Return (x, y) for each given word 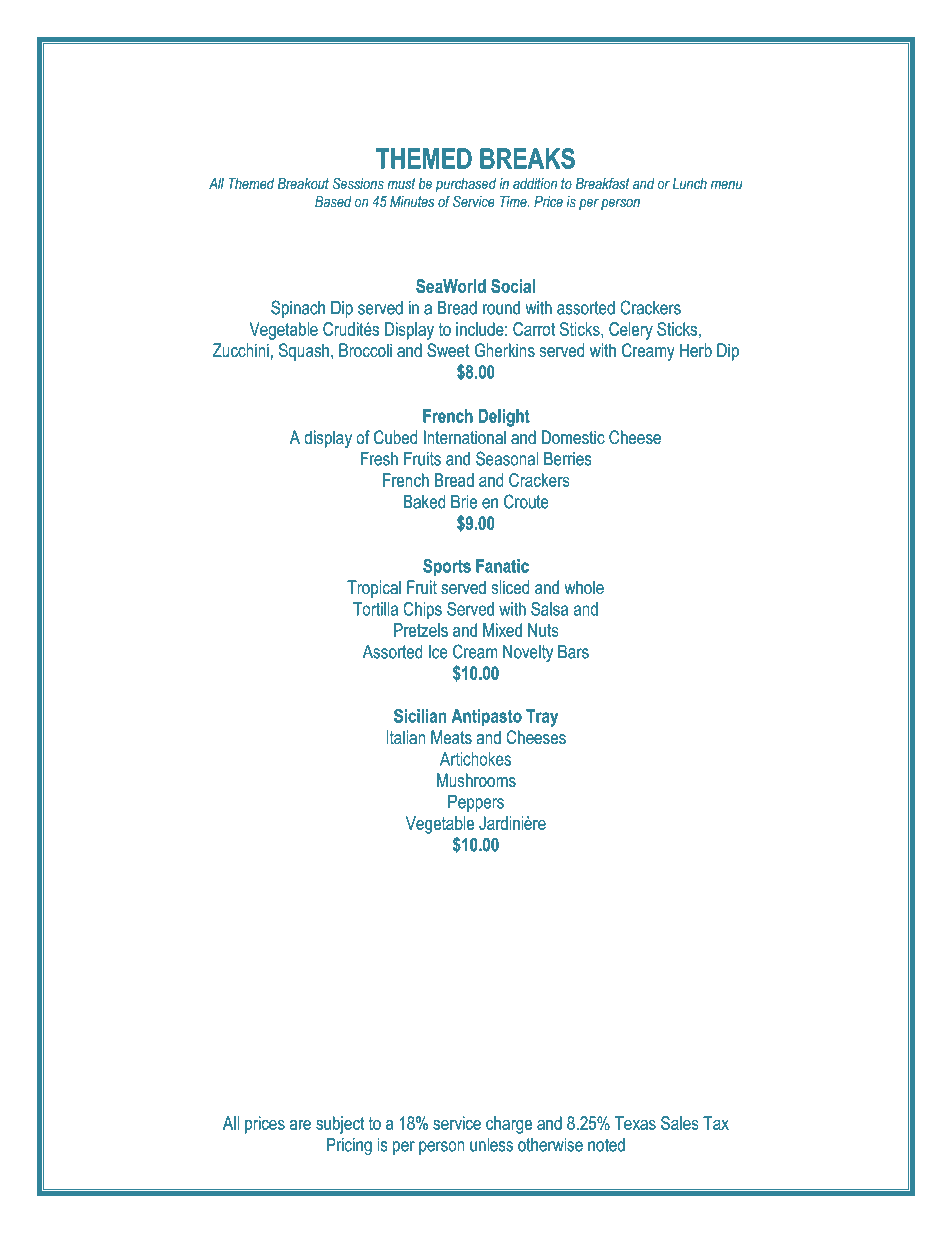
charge (509, 1125)
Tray (542, 718)
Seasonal (507, 458)
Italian (405, 737)
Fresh (379, 459)
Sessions (358, 183)
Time (514, 201)
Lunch (690, 183)
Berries (568, 459)
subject (340, 1125)
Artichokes (475, 759)
